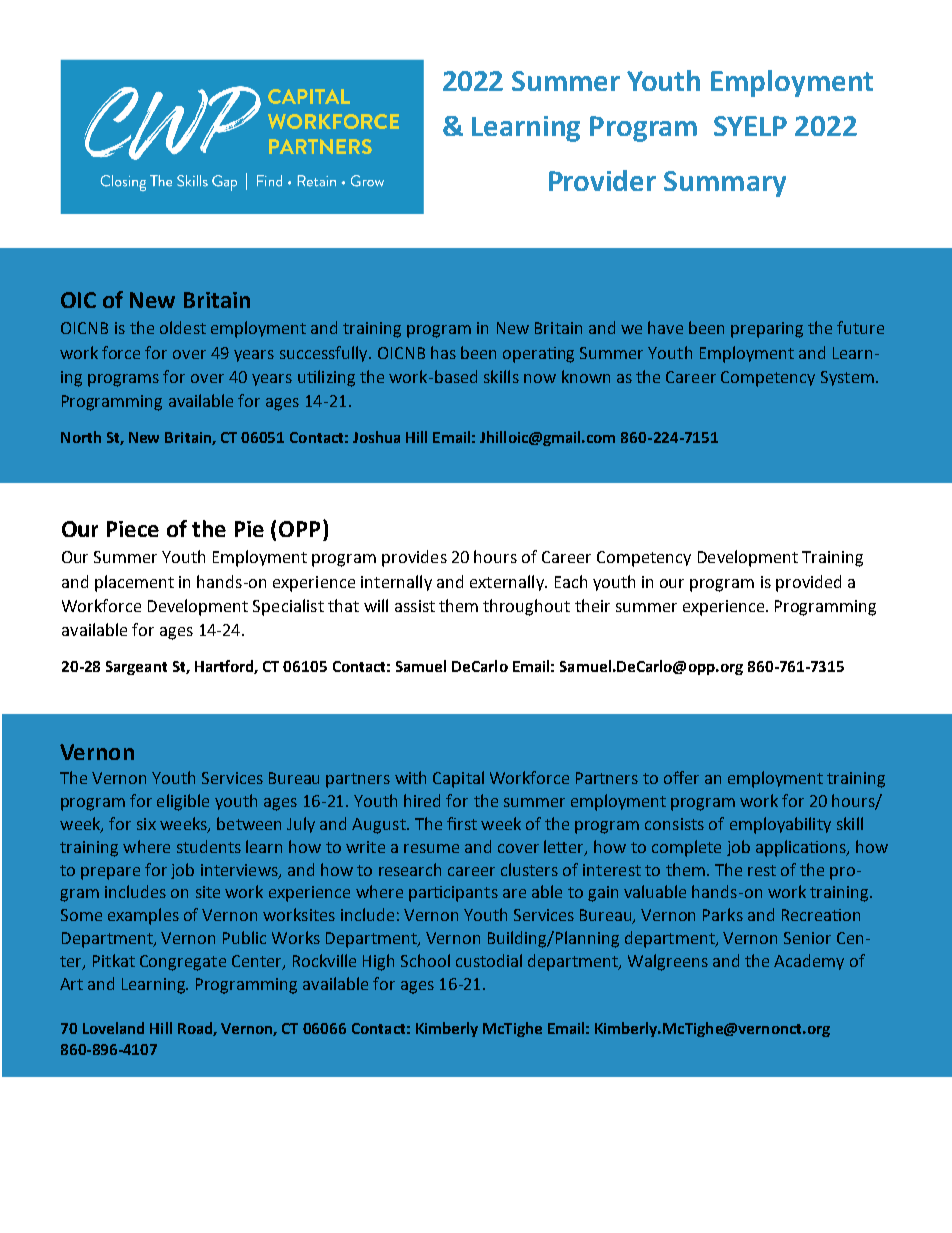 The height and width of the screenshot is (1233, 952). I want to click on oldest, so click(183, 327).
